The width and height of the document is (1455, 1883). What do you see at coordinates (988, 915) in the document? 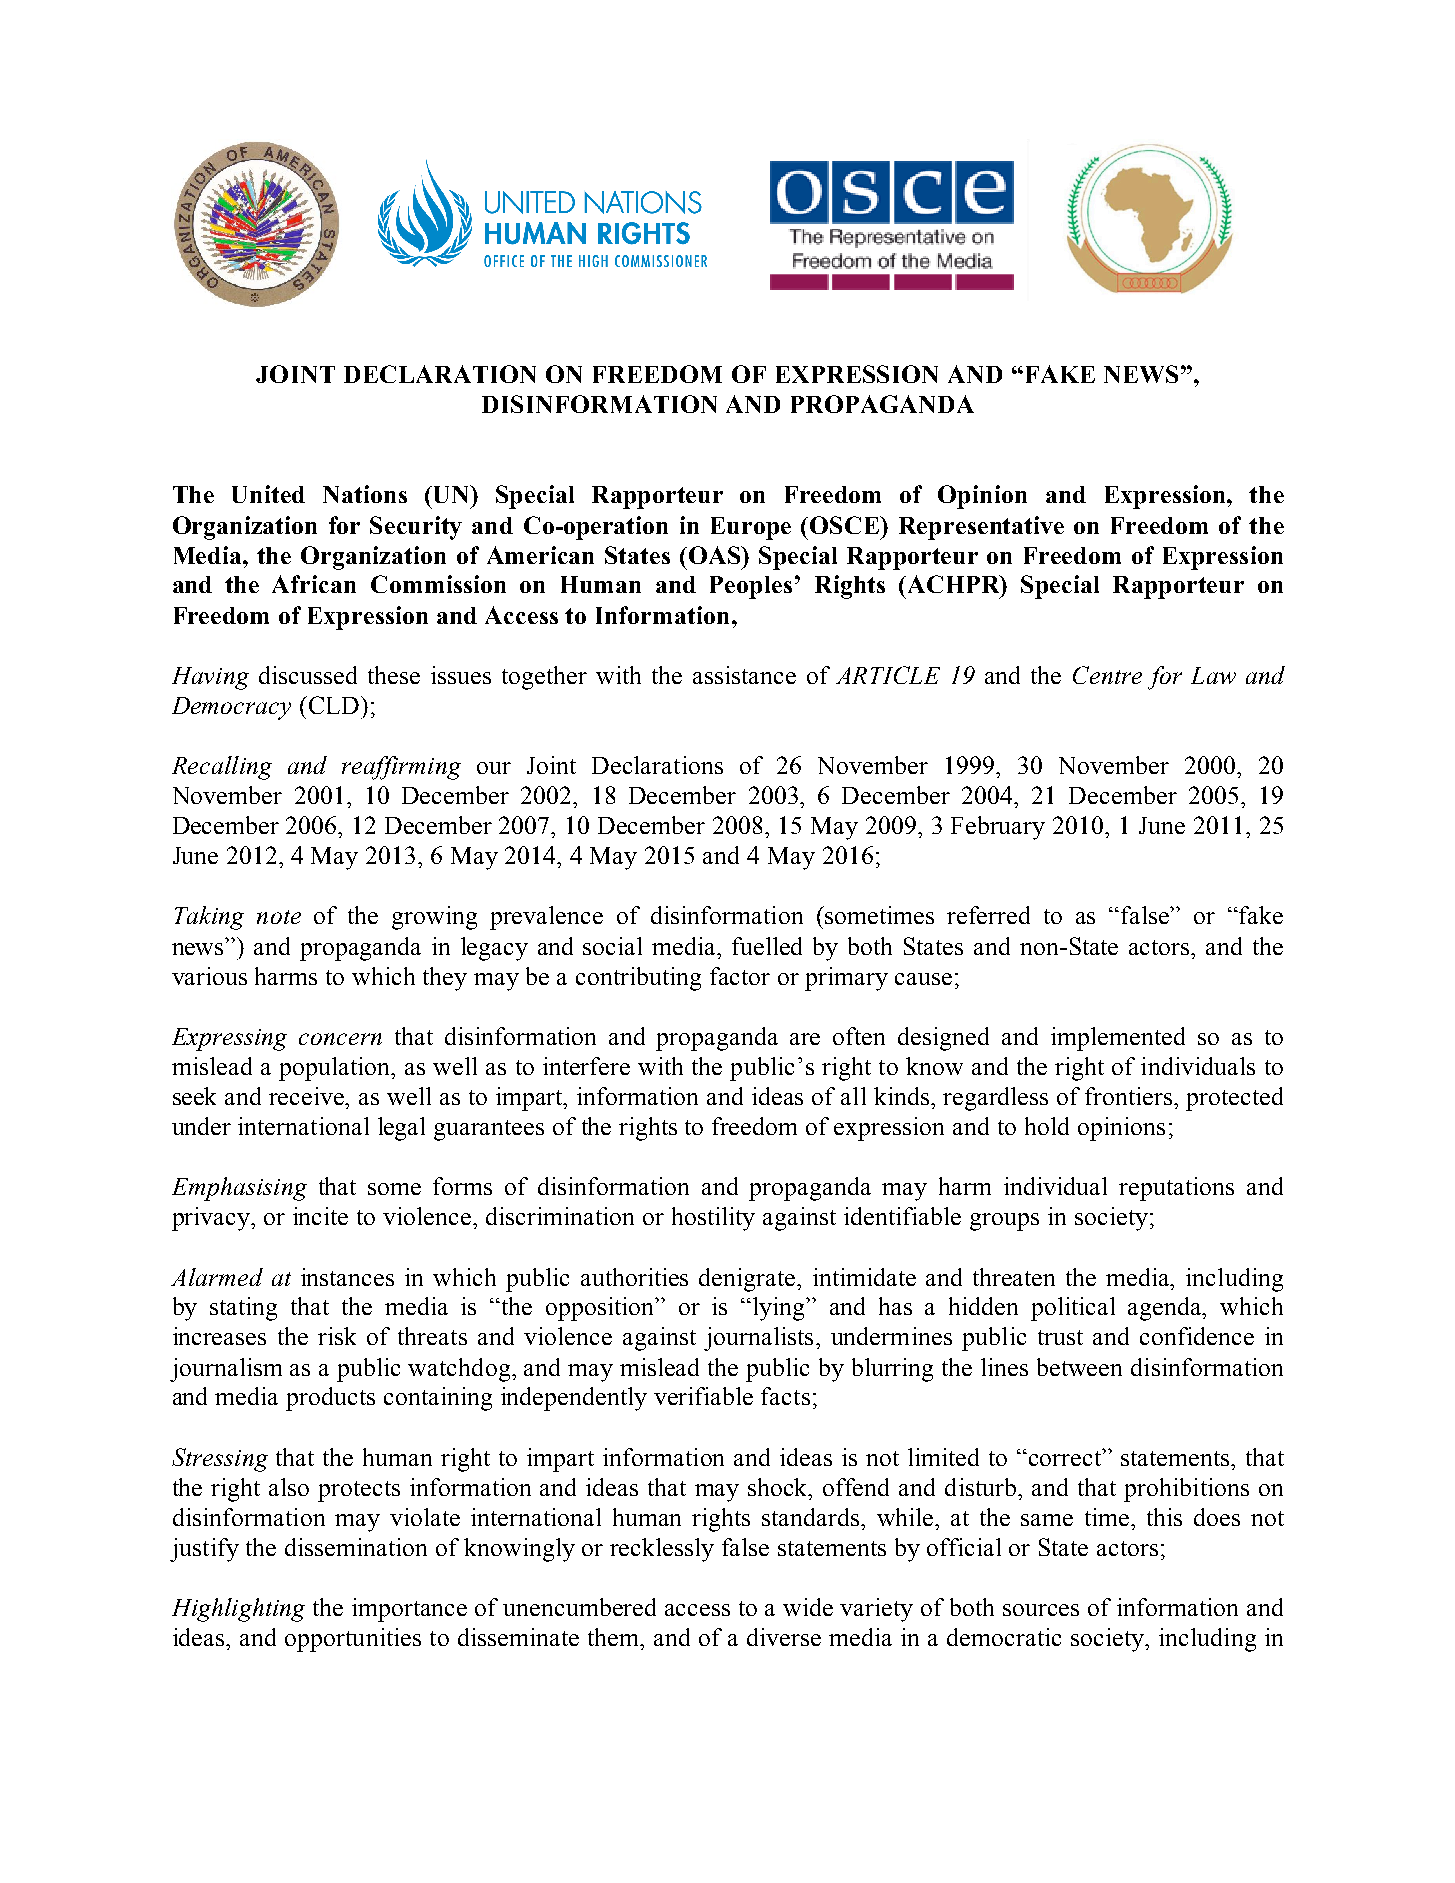
I see `referred` at bounding box center [988, 915].
